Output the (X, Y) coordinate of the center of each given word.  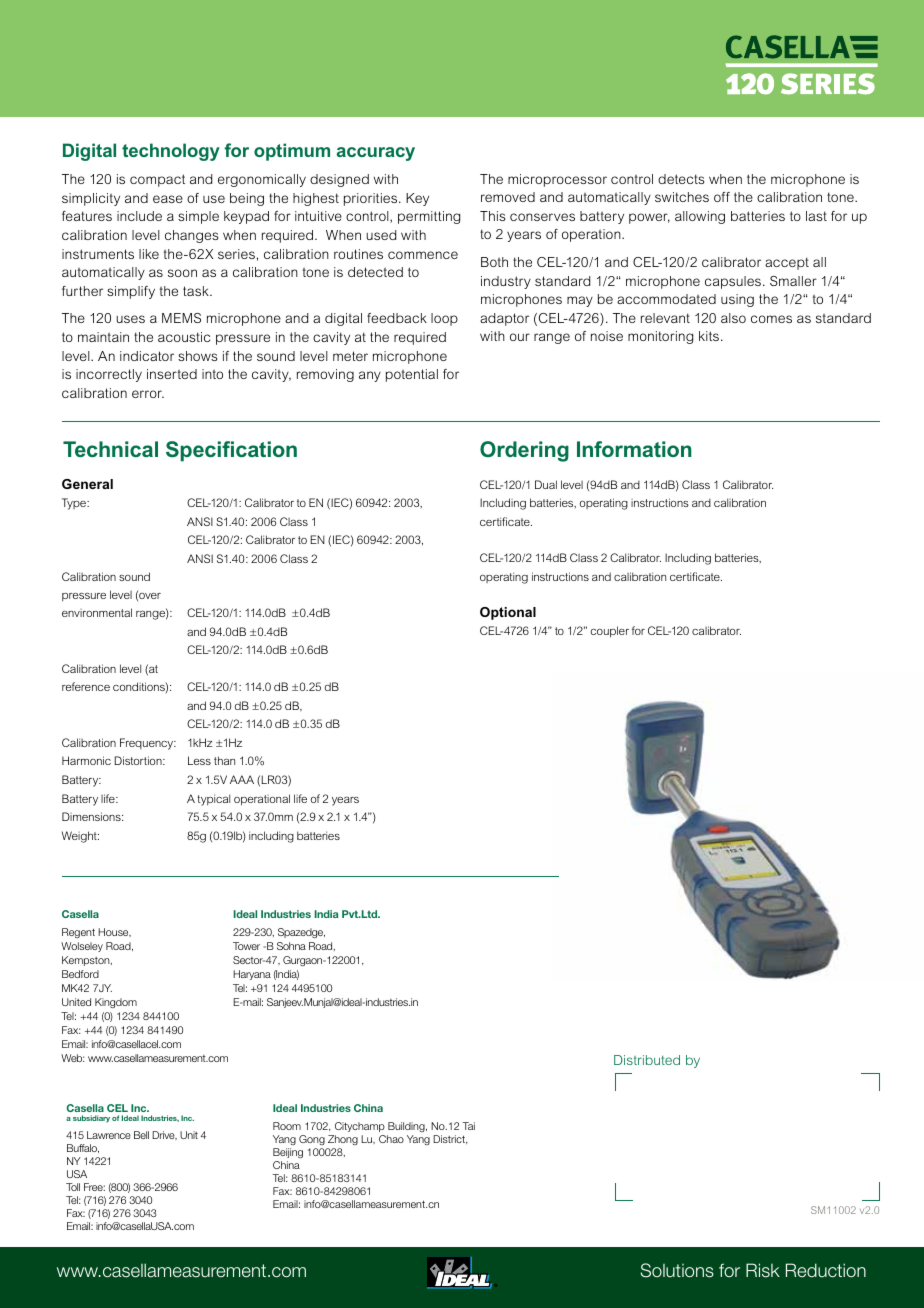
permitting (429, 217)
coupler (610, 632)
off (722, 197)
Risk (763, 1270)
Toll (73, 1187)
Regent (78, 933)
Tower (246, 946)
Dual (546, 484)
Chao (391, 1139)
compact (157, 180)
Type (75, 504)
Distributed (647, 1060)
